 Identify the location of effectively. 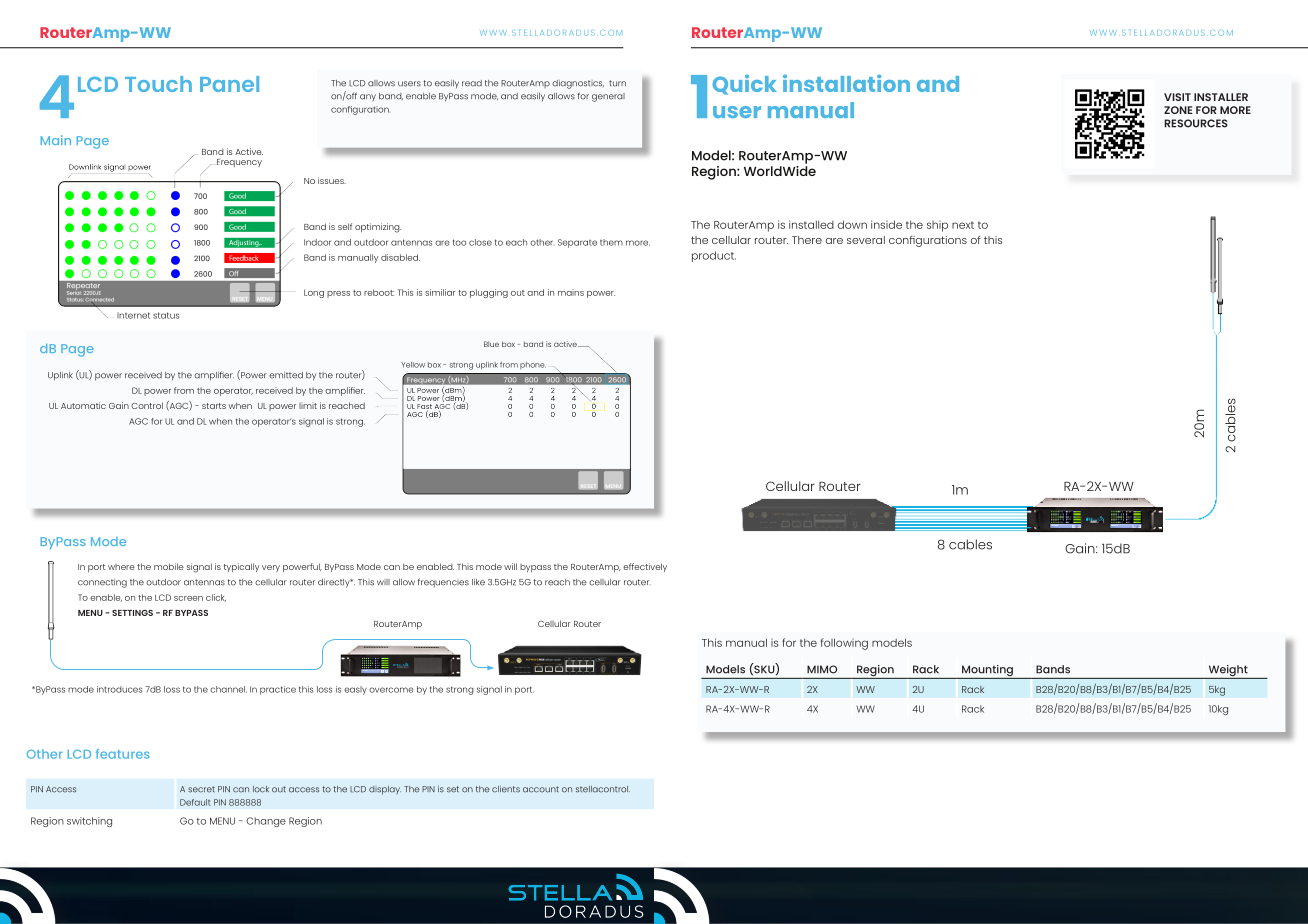
(645, 567).
